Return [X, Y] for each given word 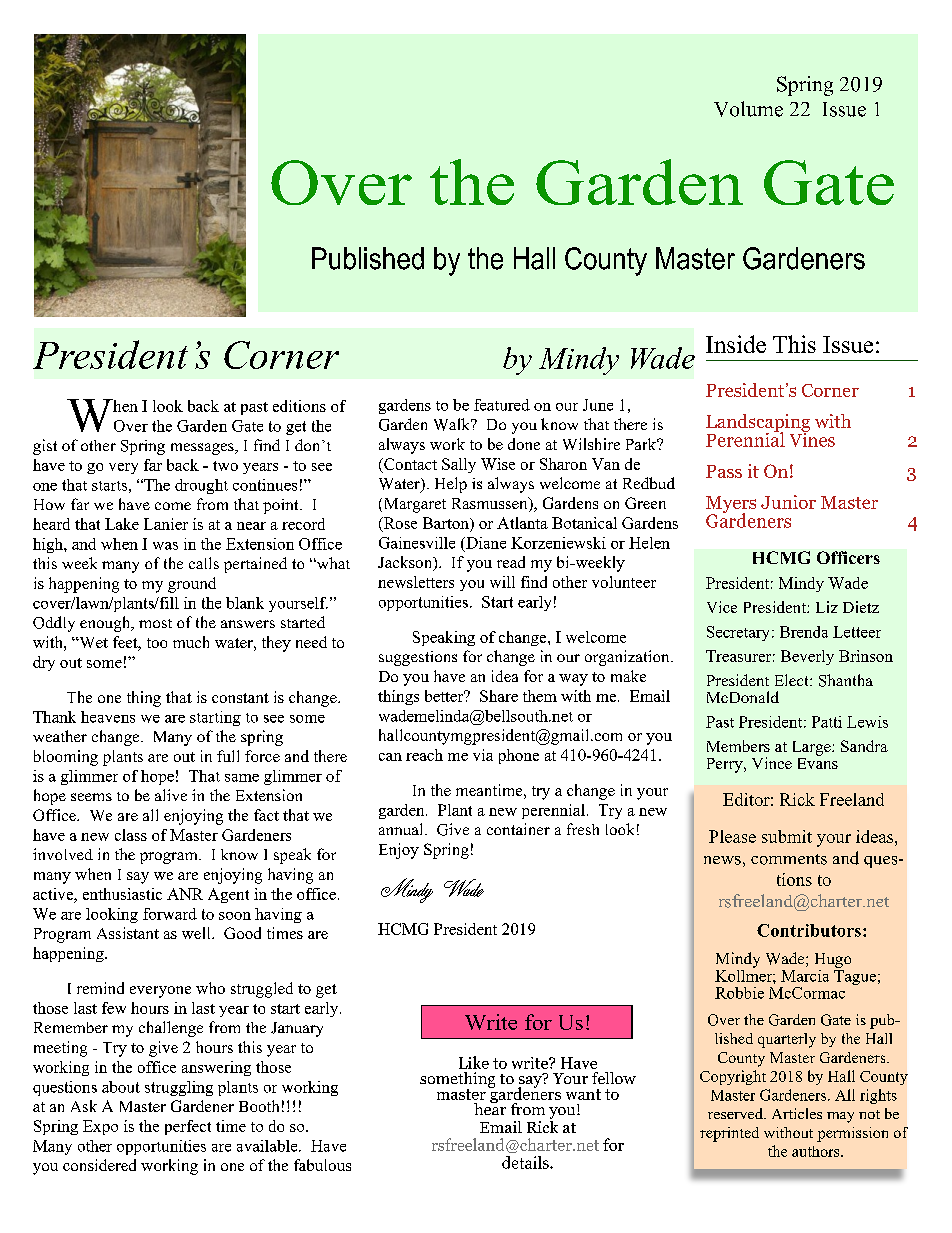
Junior [788, 502]
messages [203, 449]
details [526, 1162]
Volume [748, 109]
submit [787, 836]
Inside [736, 344]
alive [171, 795]
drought [201, 486]
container [518, 829]
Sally [459, 465]
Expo [100, 1127]
